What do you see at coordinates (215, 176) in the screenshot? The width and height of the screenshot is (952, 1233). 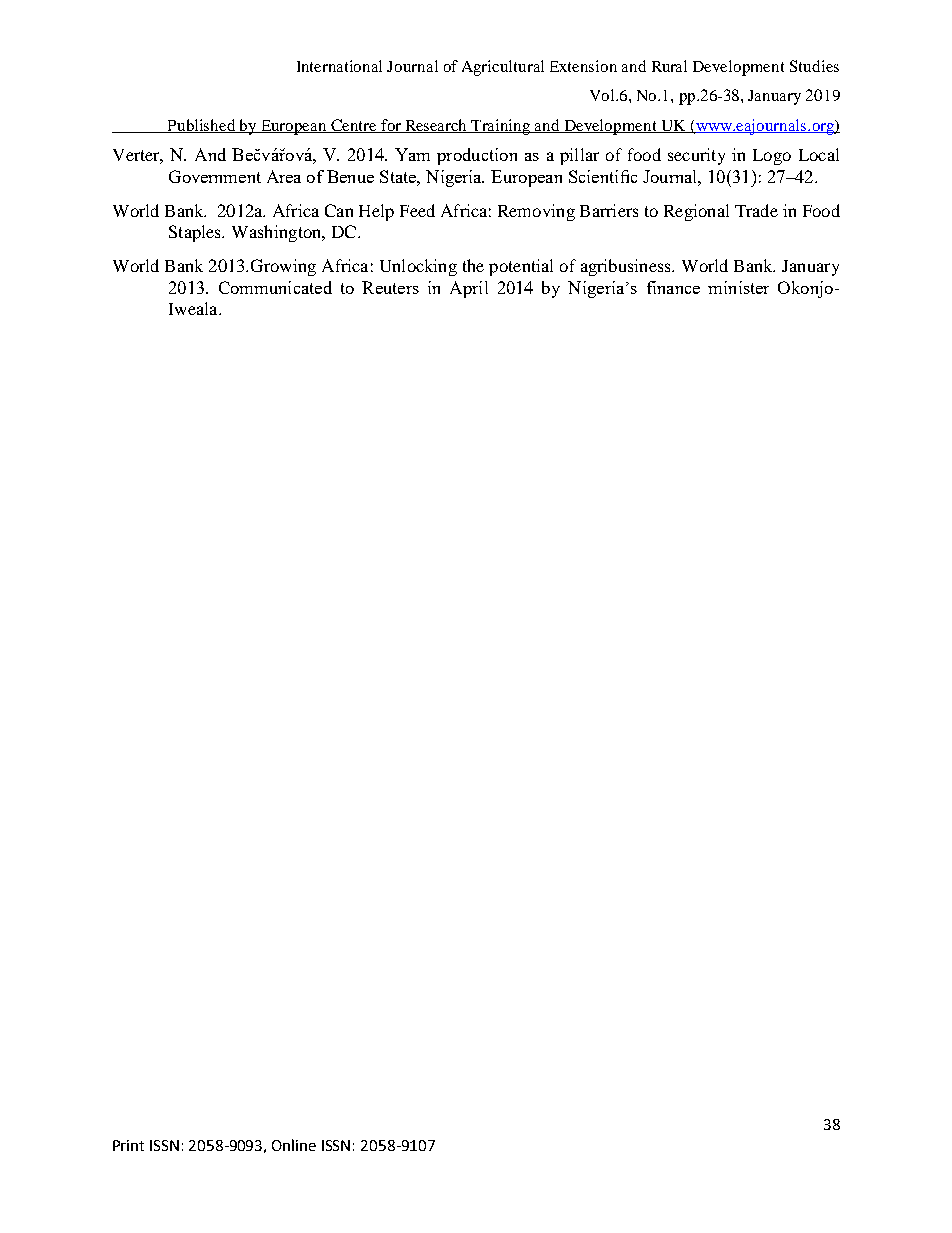 I see `Government` at bounding box center [215, 176].
